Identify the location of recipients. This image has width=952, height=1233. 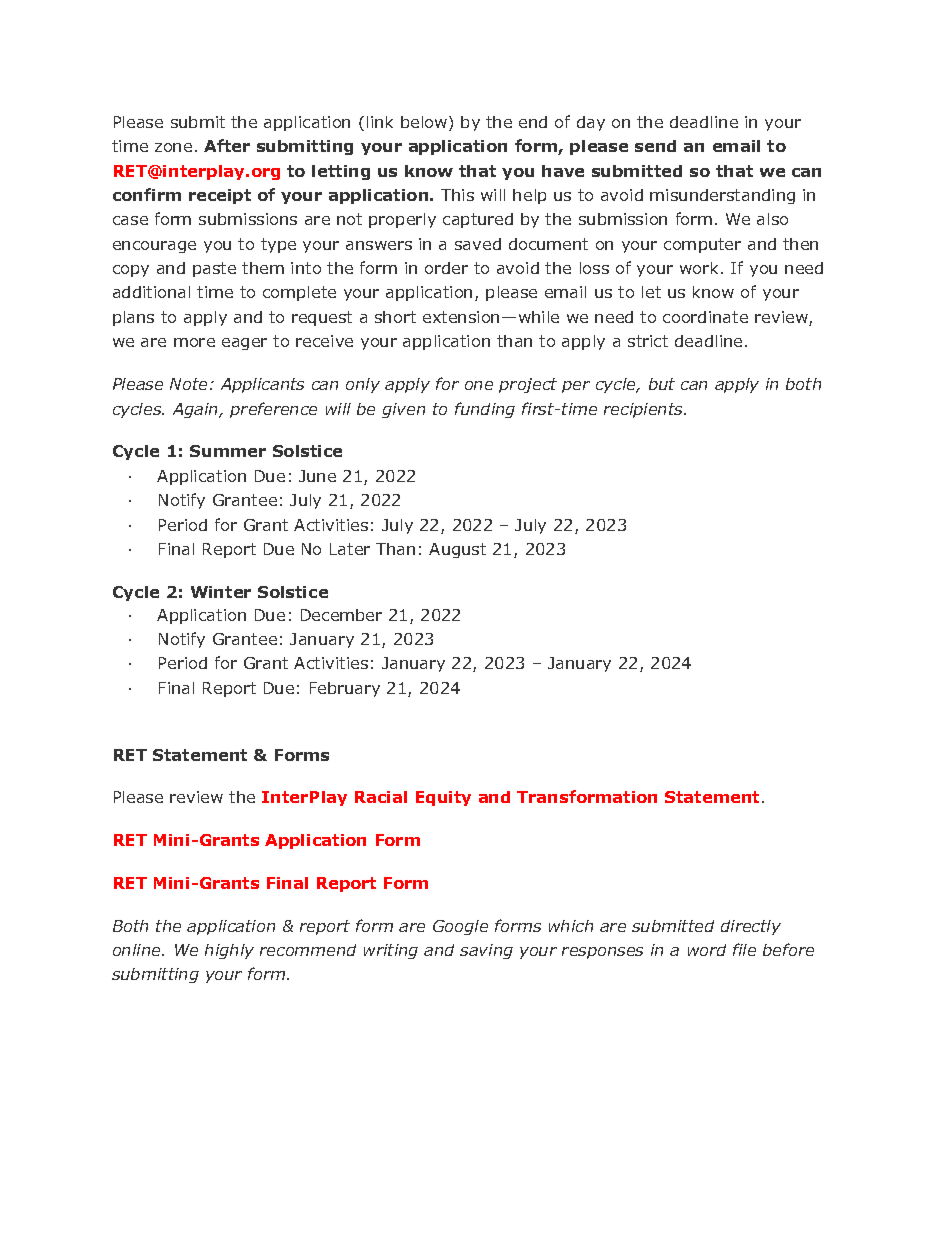
(644, 410).
